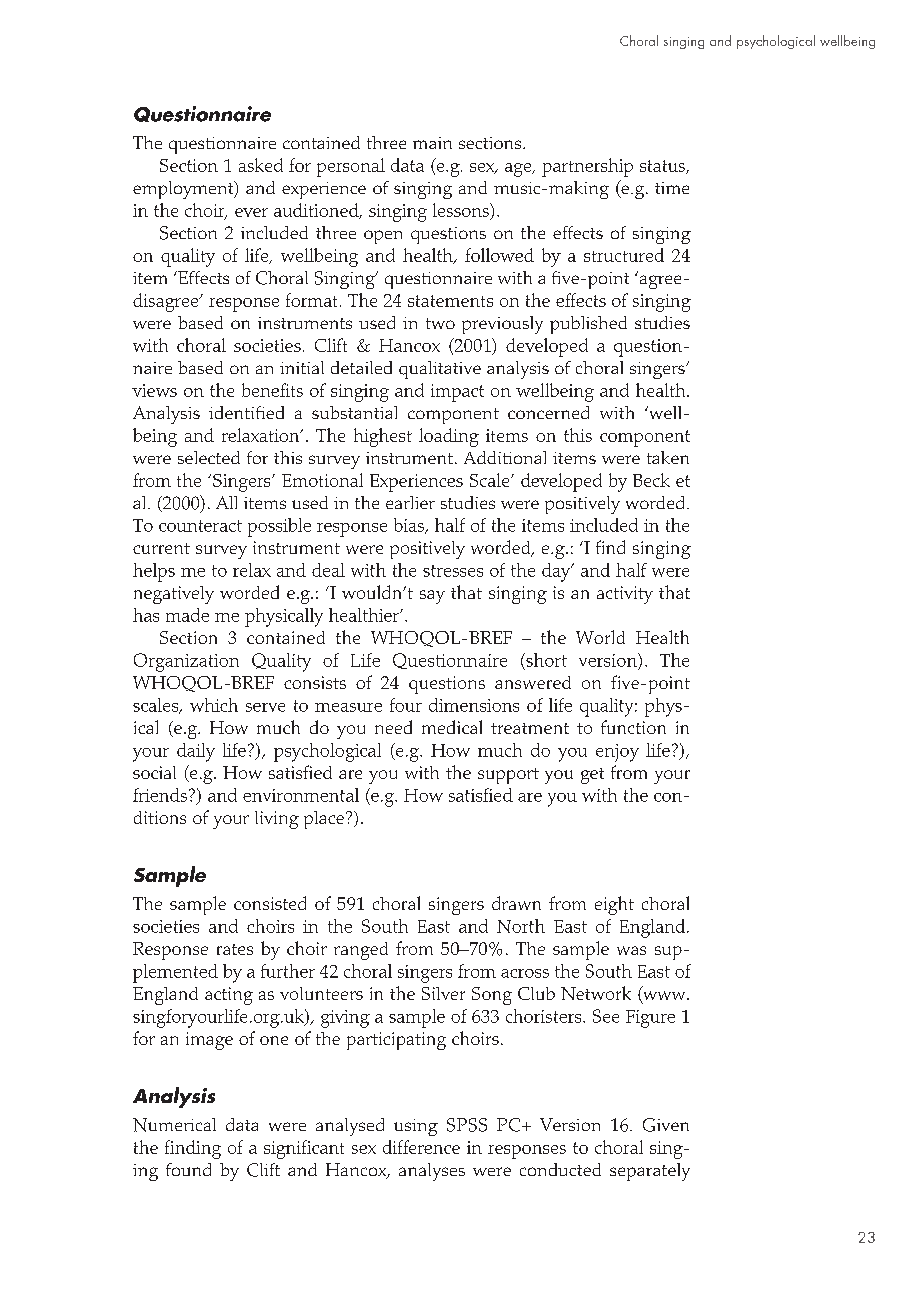  Describe the element at coordinates (548, 412) in the image. I see `concerned` at that location.
